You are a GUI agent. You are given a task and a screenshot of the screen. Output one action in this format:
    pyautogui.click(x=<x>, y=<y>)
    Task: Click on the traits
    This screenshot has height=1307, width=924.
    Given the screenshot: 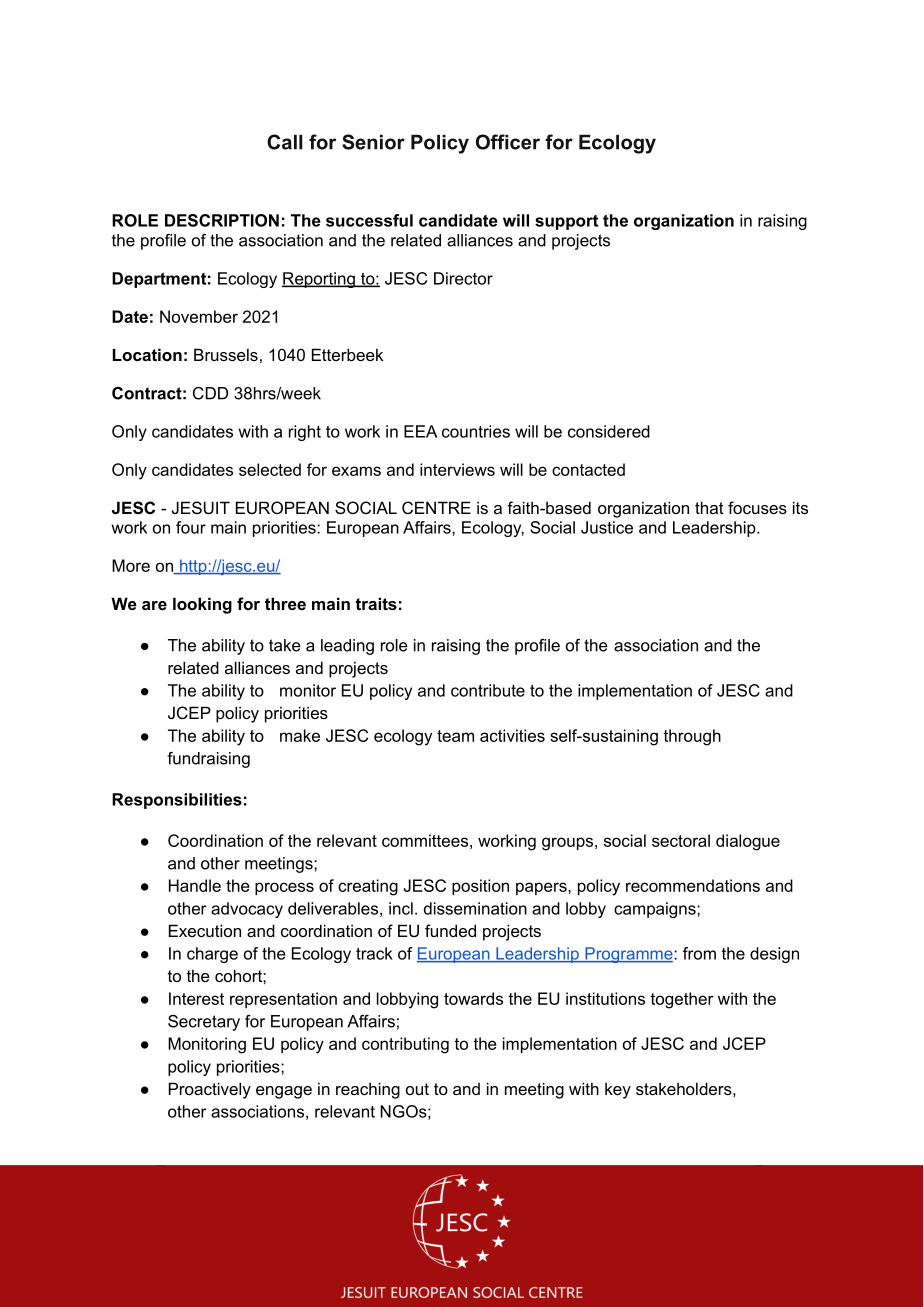 What is the action you would take?
    pyautogui.click(x=376, y=603)
